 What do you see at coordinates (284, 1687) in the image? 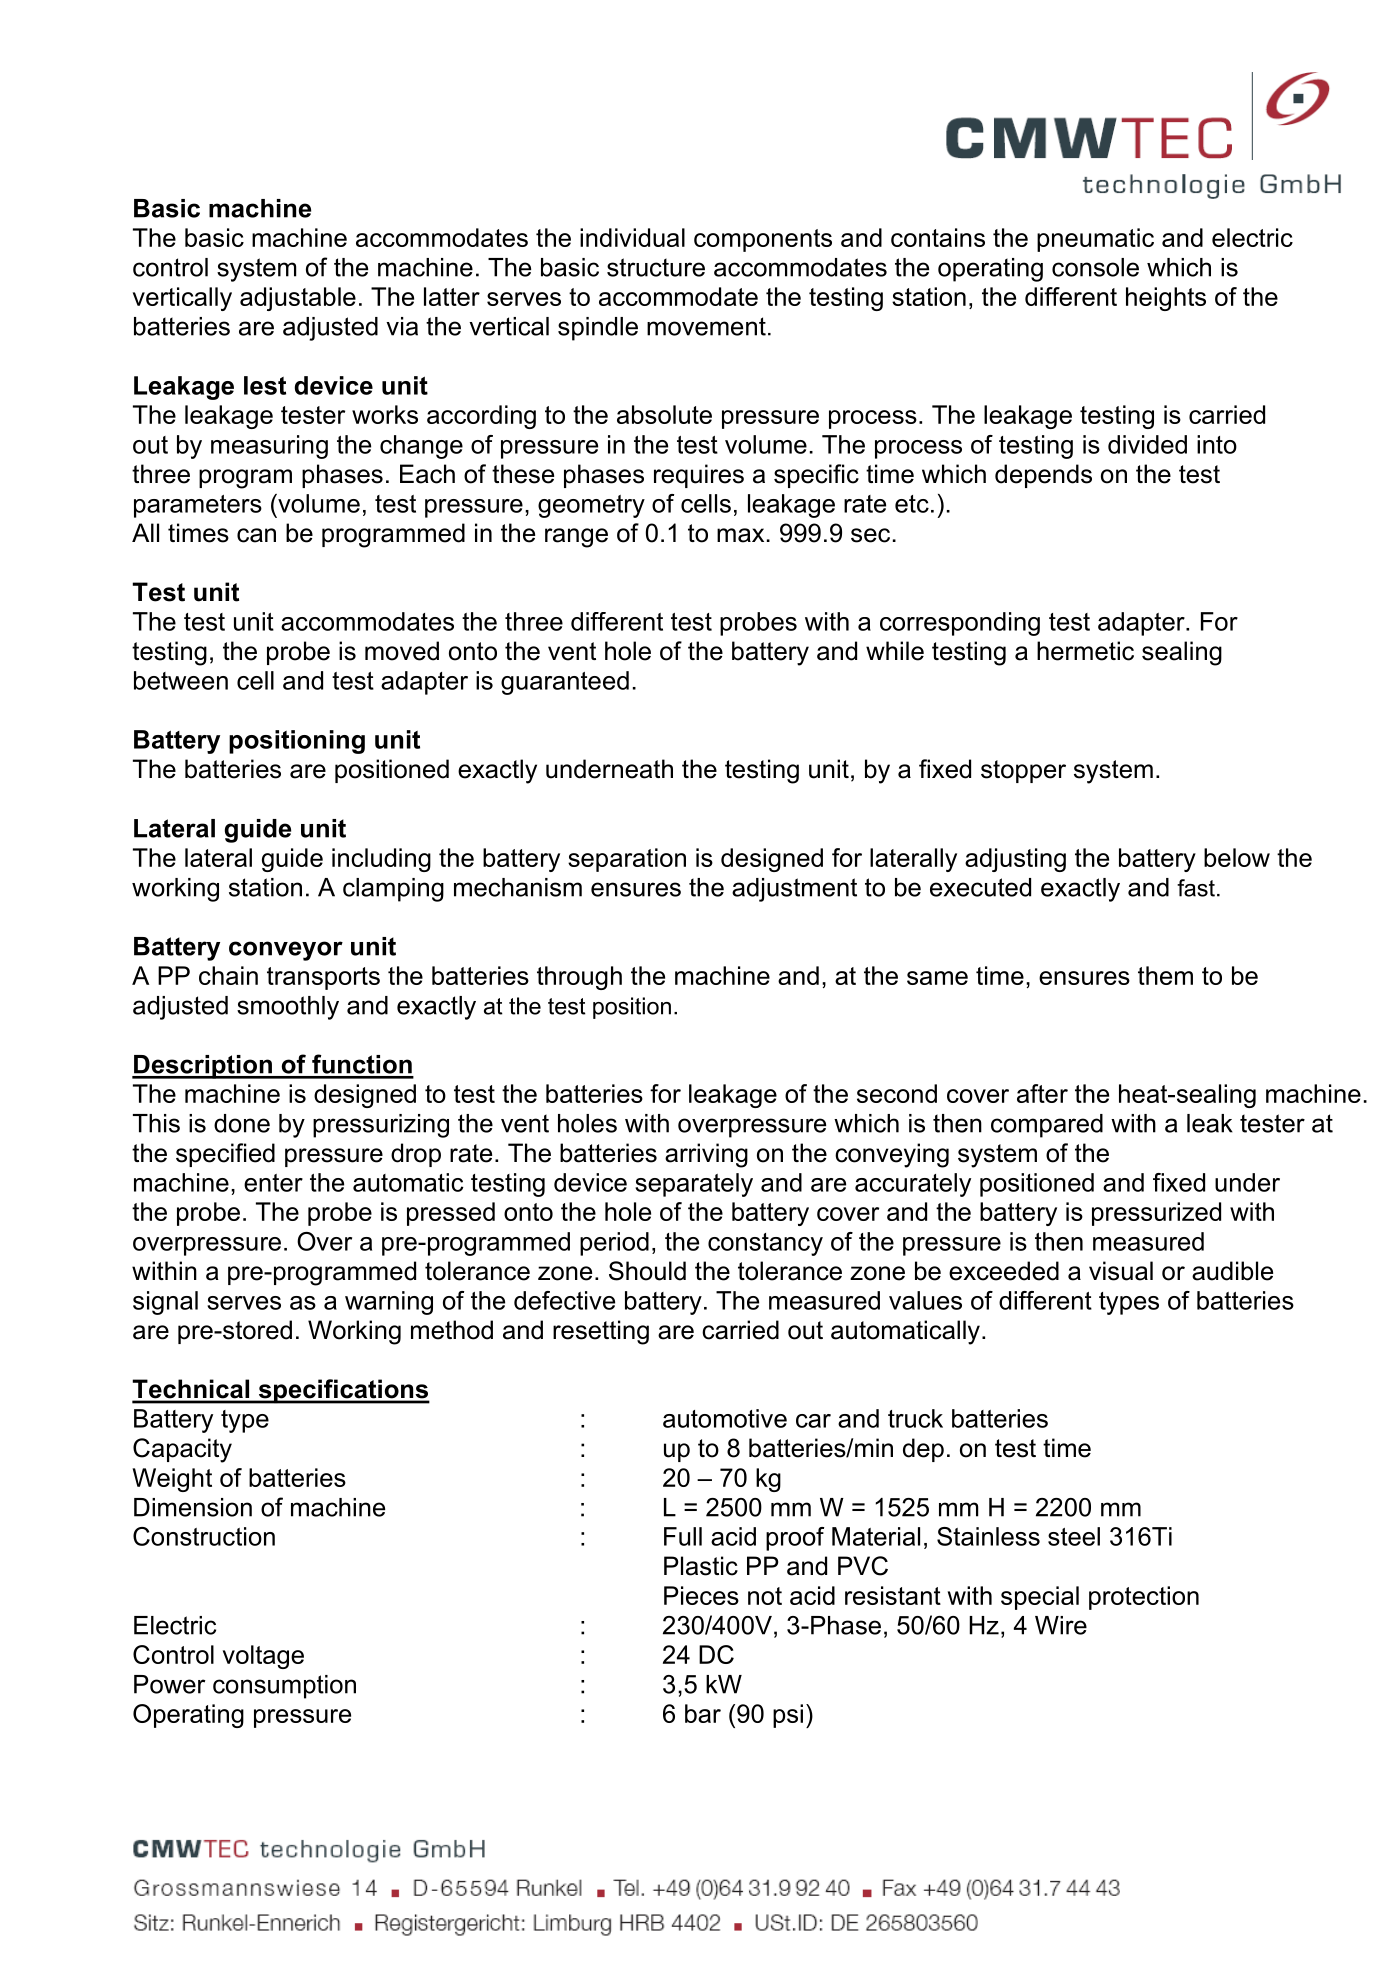
I see `consumption` at bounding box center [284, 1687].
